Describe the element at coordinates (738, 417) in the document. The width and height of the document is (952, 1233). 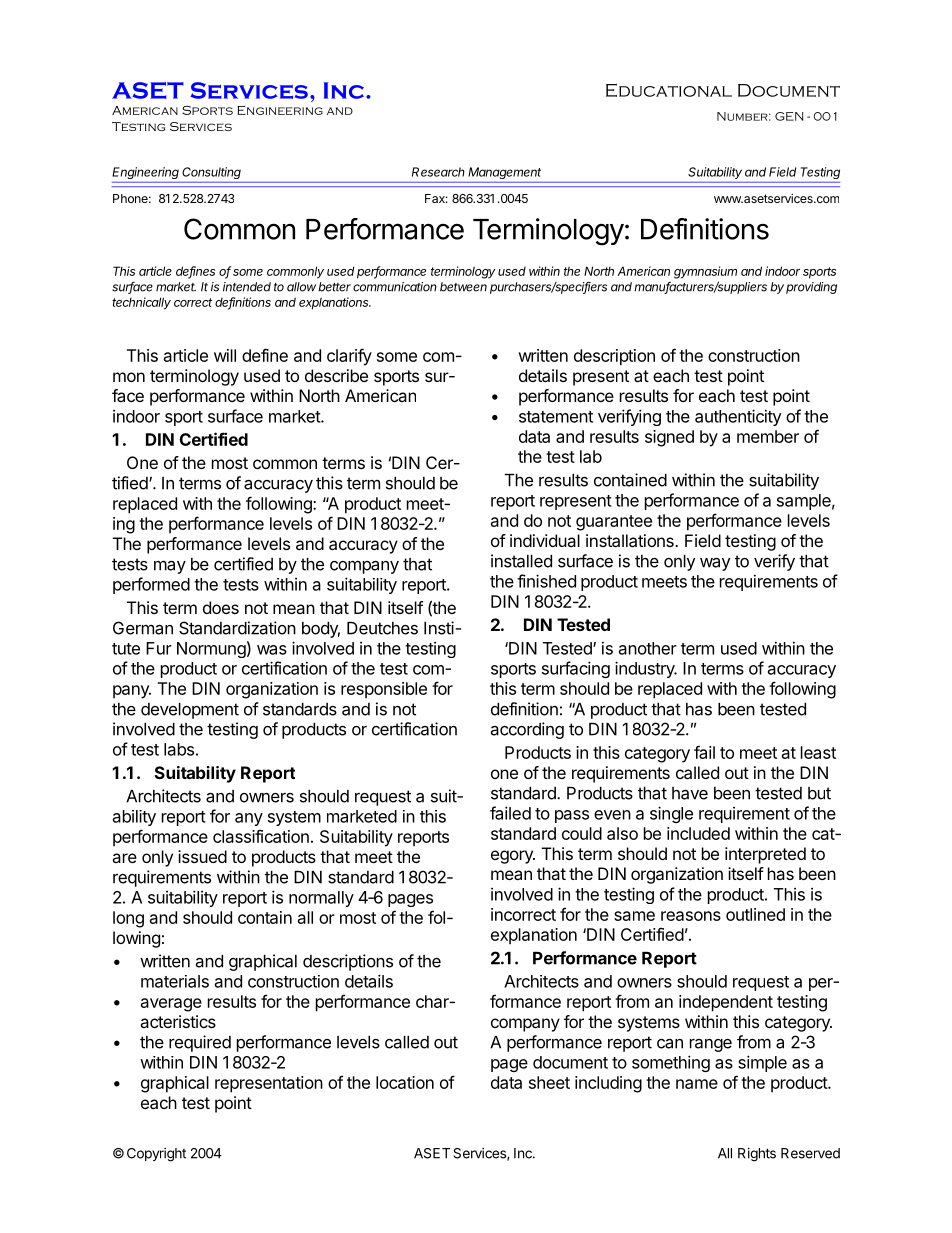
I see `authenticity` at that location.
